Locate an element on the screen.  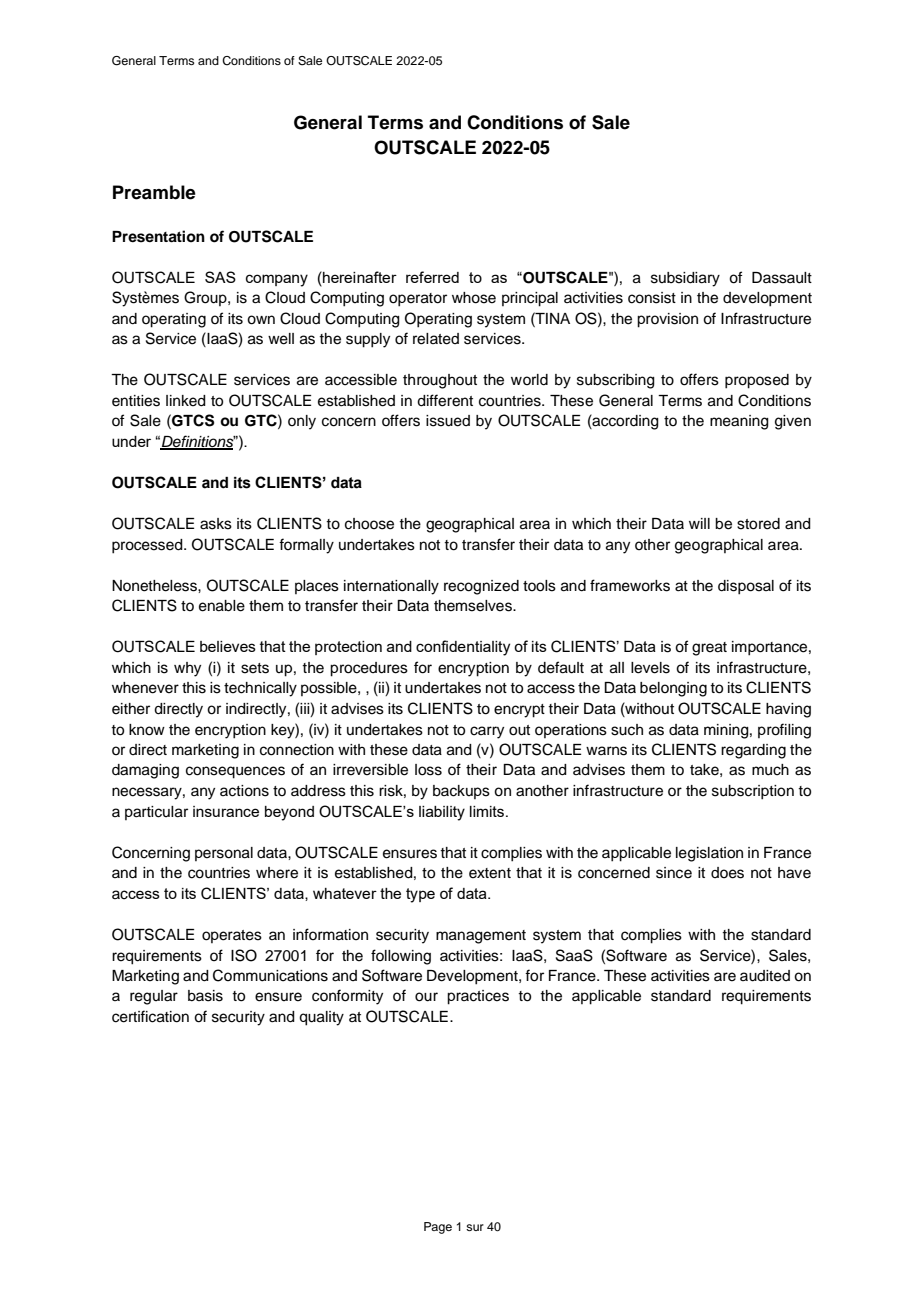
Presentation is located at coordinates (158, 236).
